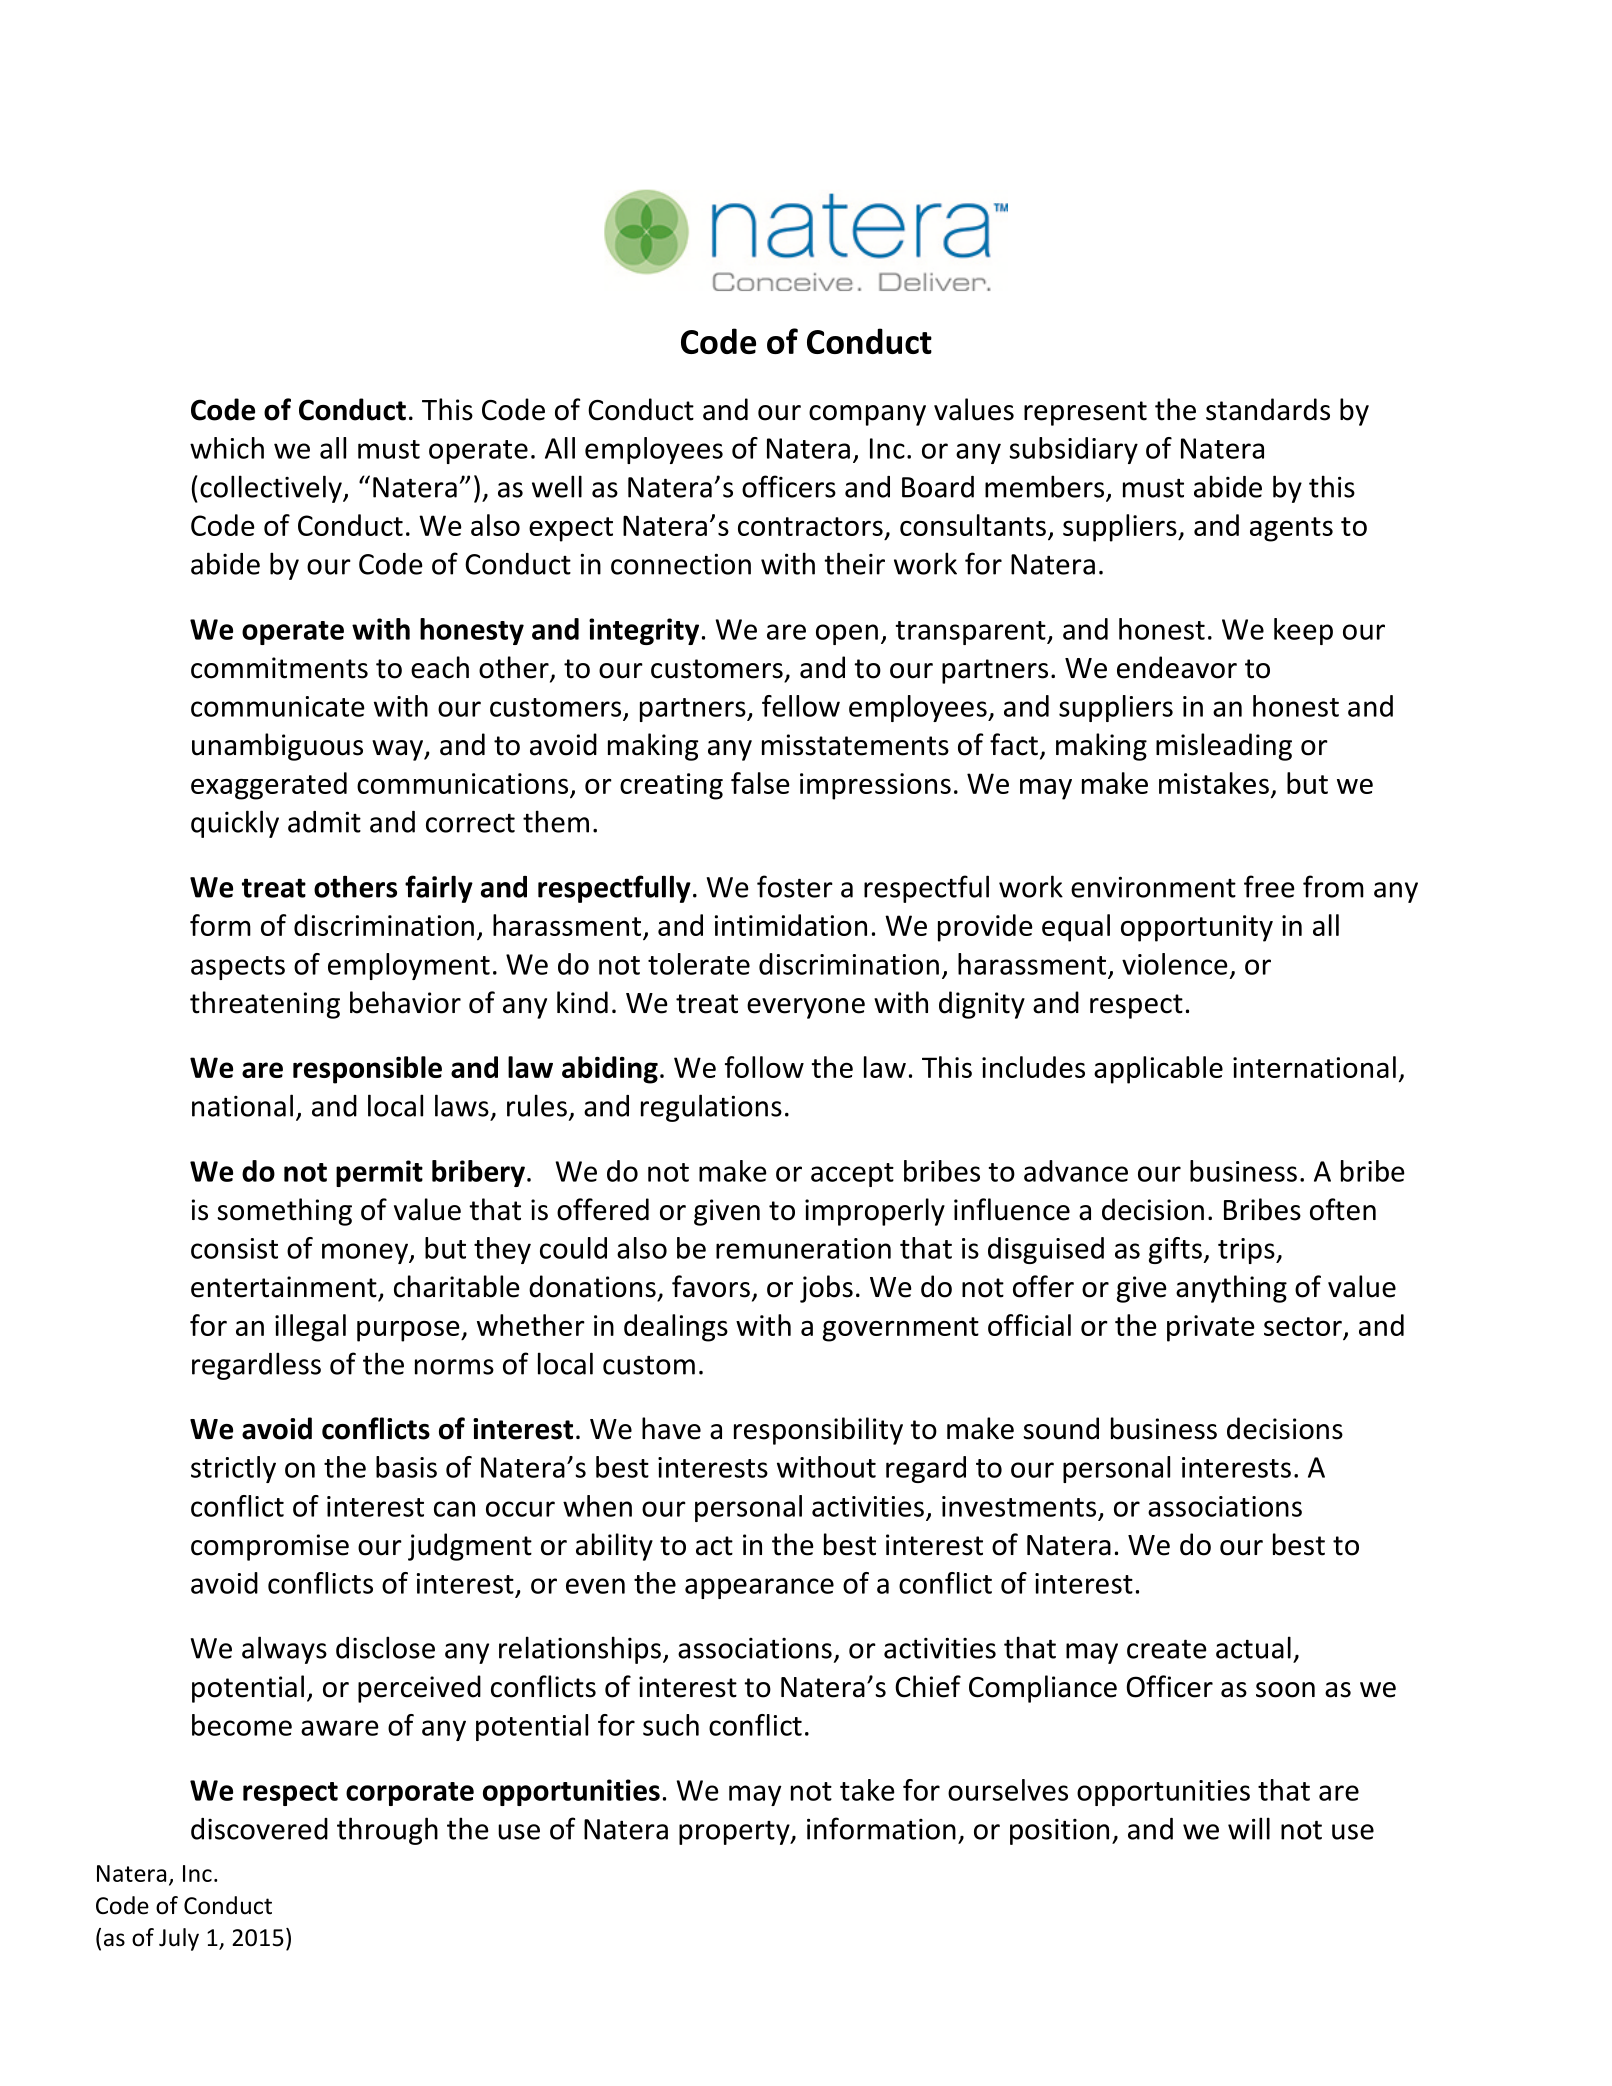 The width and height of the document is (1612, 2086). Describe the element at coordinates (1249, 1828) in the document. I see `will` at that location.
